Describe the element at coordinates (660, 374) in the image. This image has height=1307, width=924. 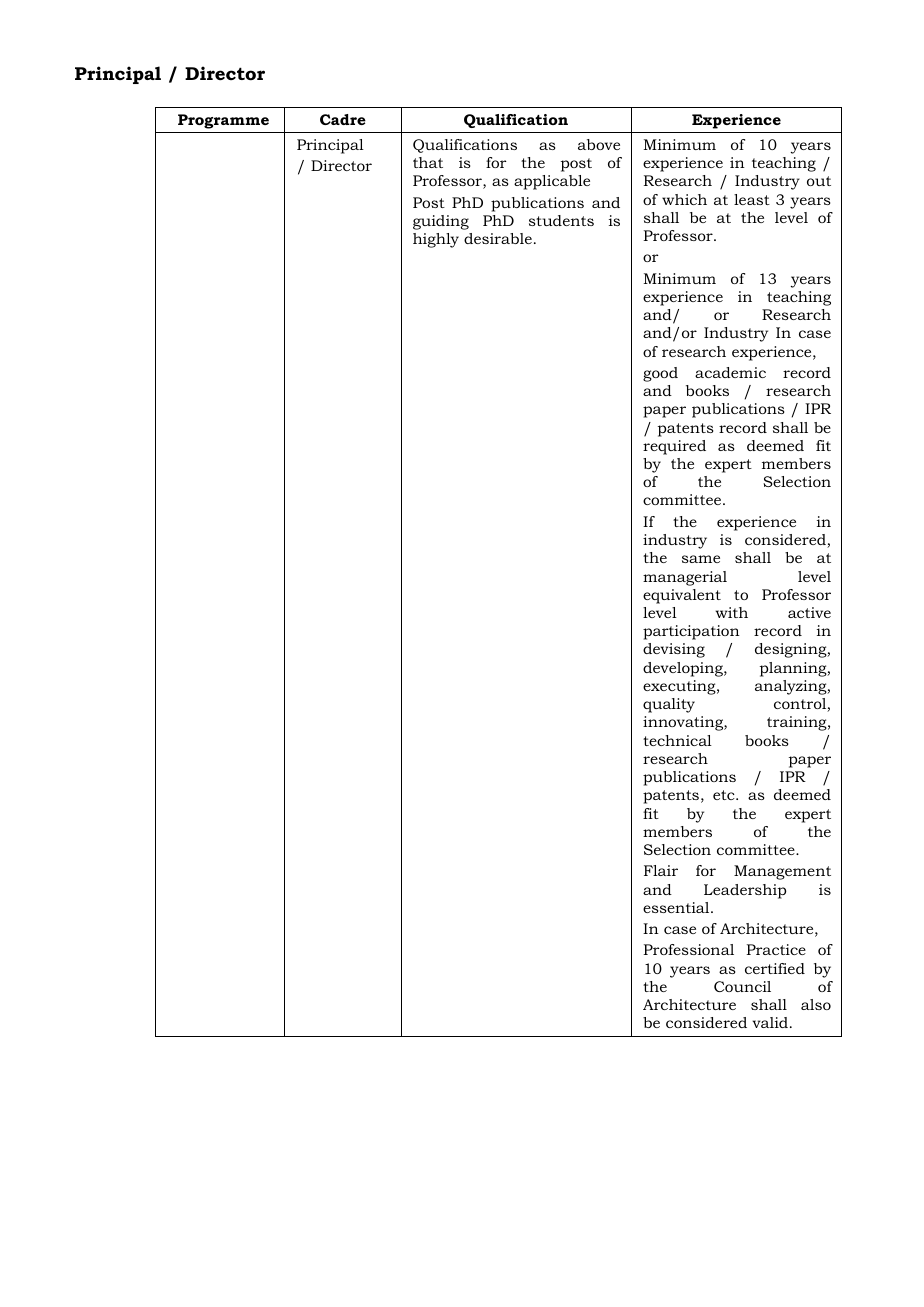
I see `good` at that location.
